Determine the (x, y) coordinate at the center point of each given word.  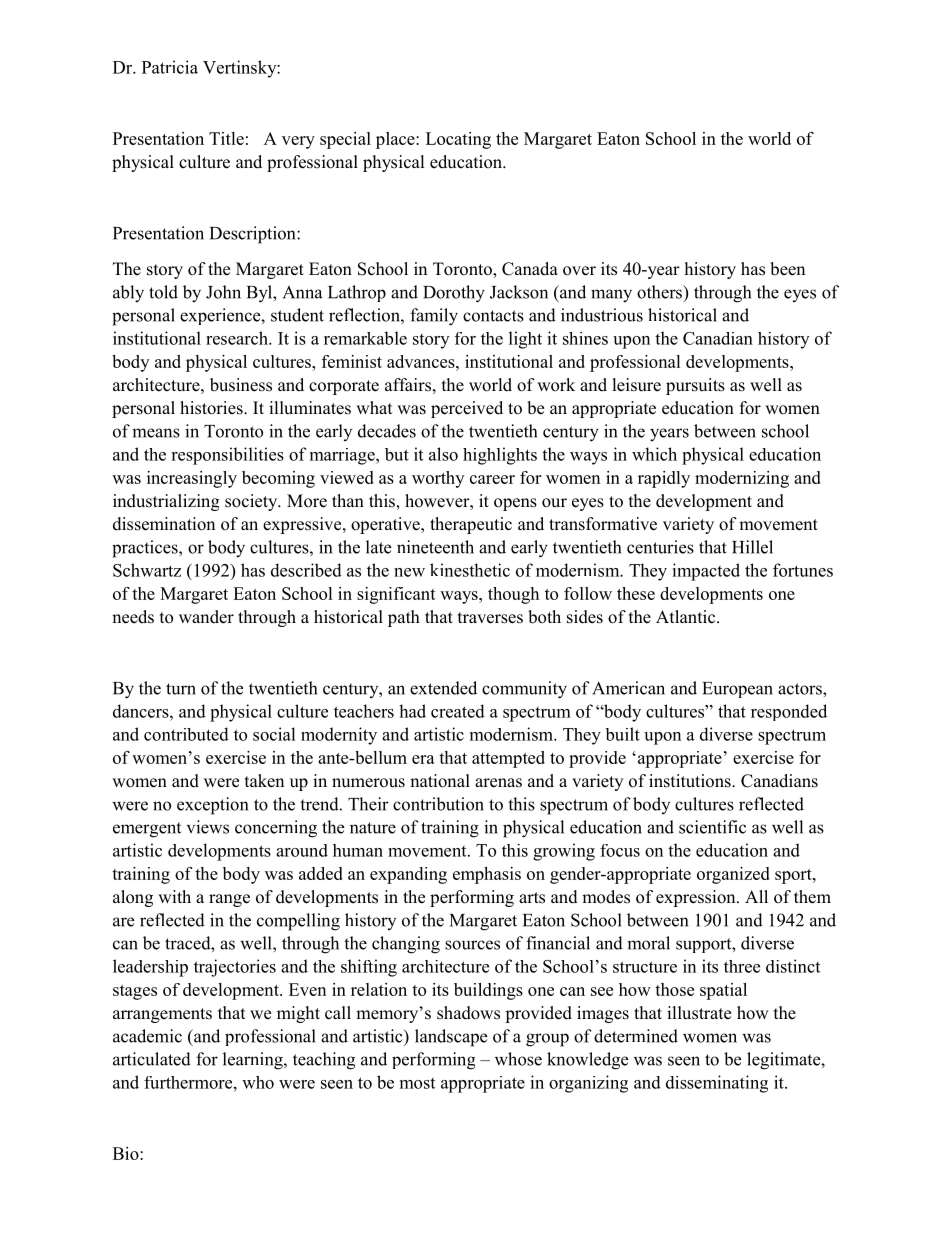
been (787, 269)
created (458, 711)
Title (226, 138)
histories (212, 408)
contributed (186, 734)
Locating (458, 140)
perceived (467, 409)
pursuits (695, 386)
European (737, 690)
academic (147, 1036)
